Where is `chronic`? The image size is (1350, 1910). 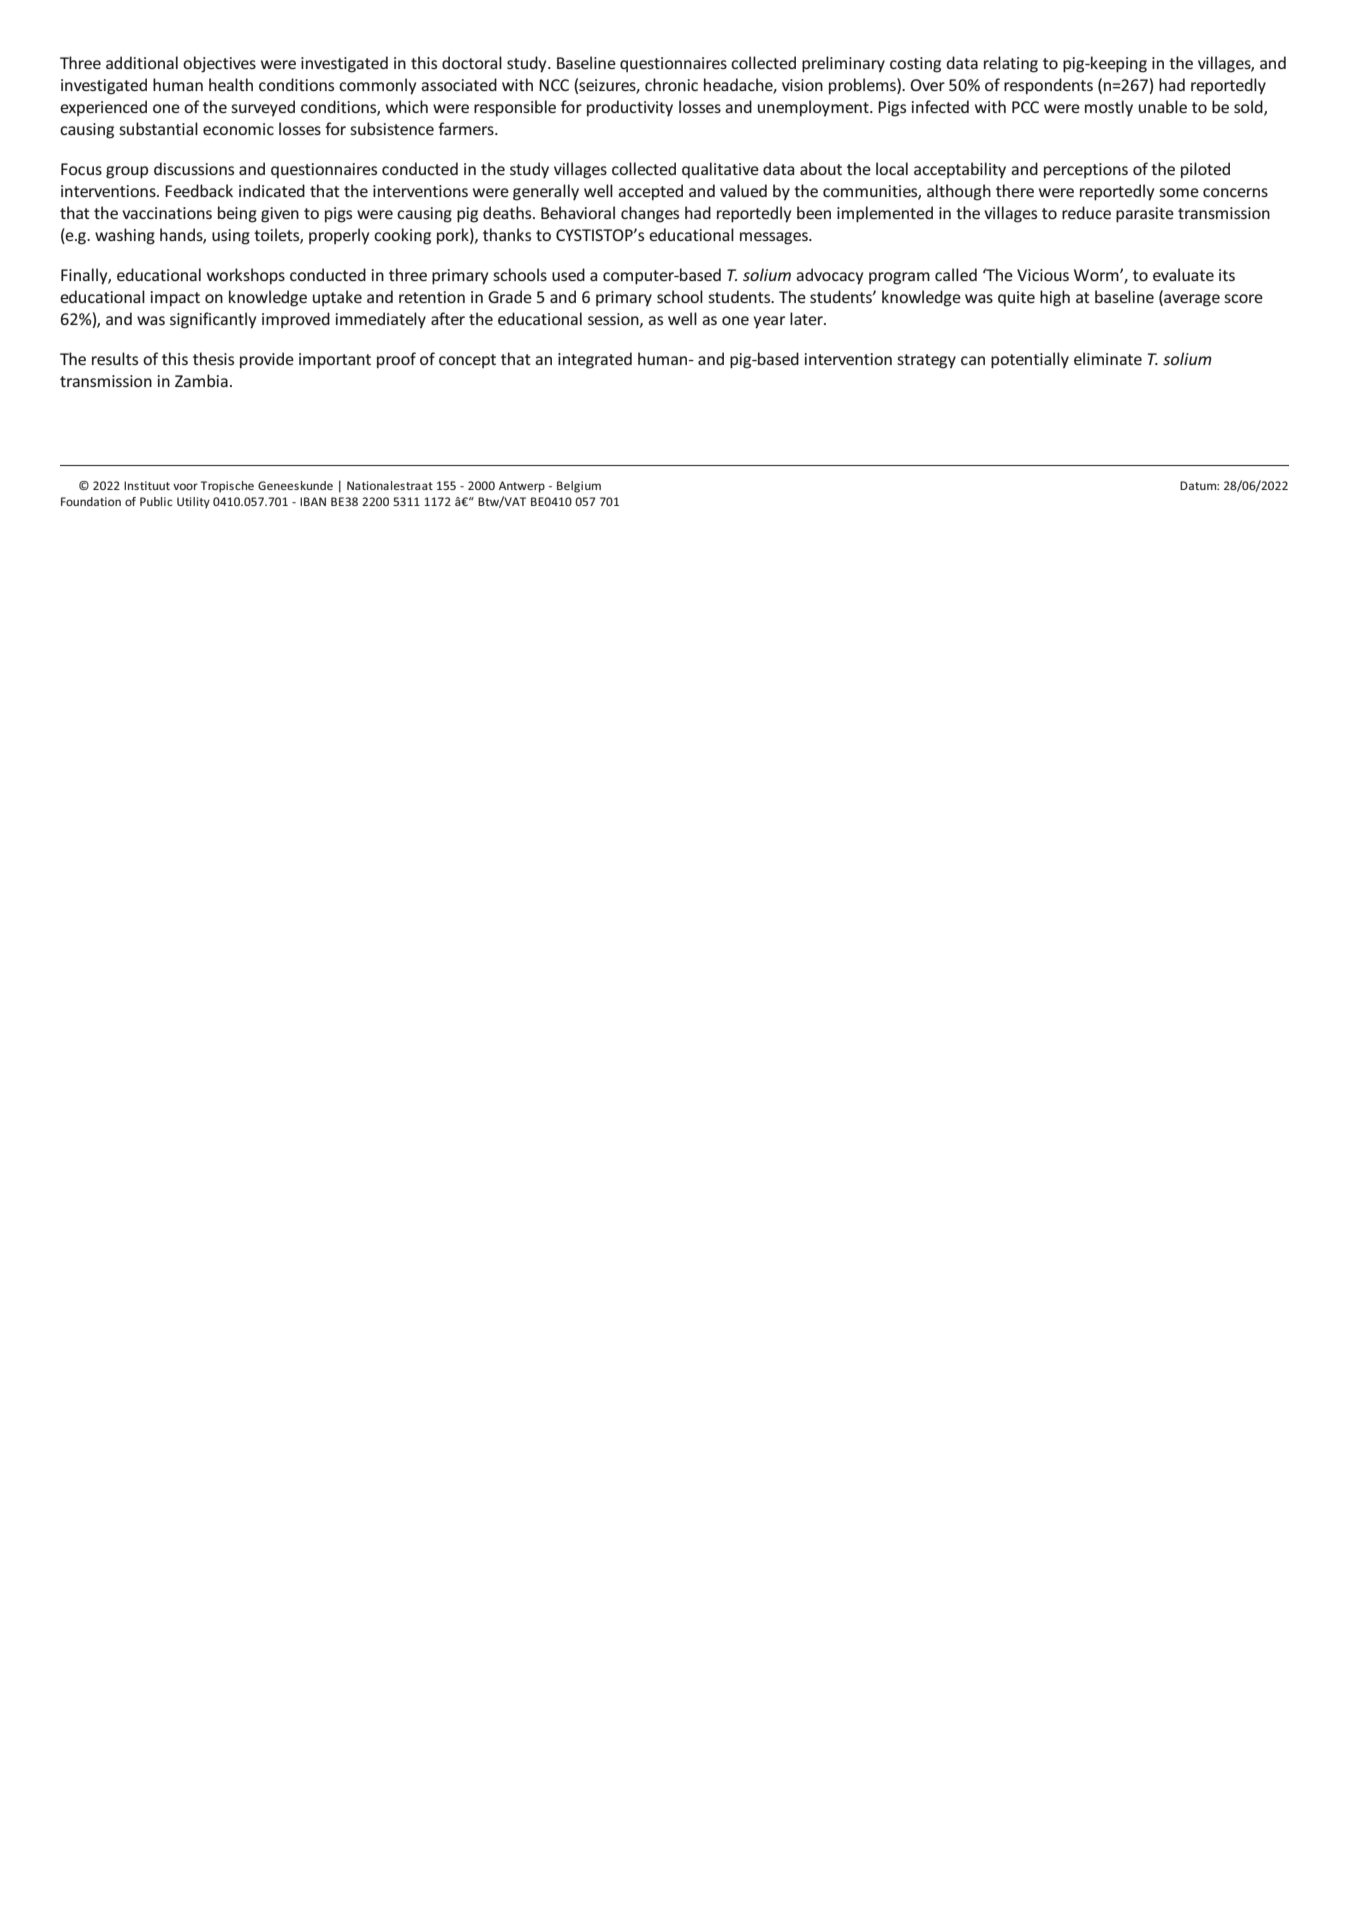 chronic is located at coordinates (671, 84).
